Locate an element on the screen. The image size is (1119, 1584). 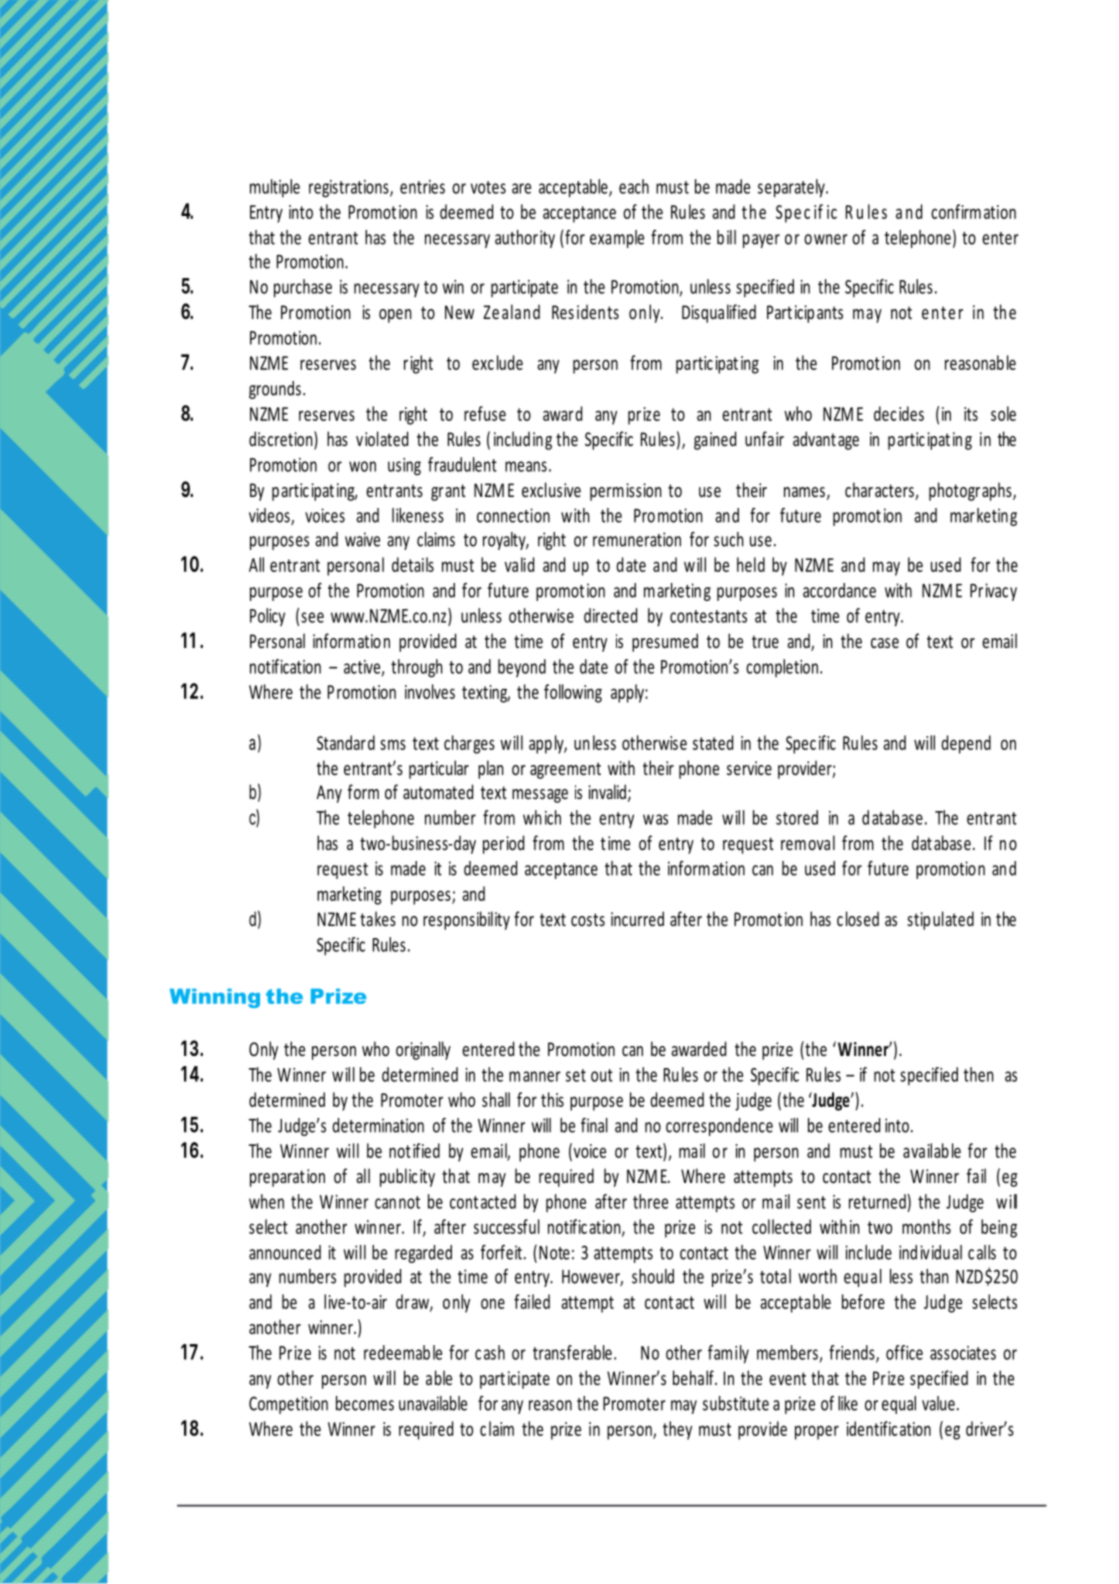
was is located at coordinates (655, 819).
